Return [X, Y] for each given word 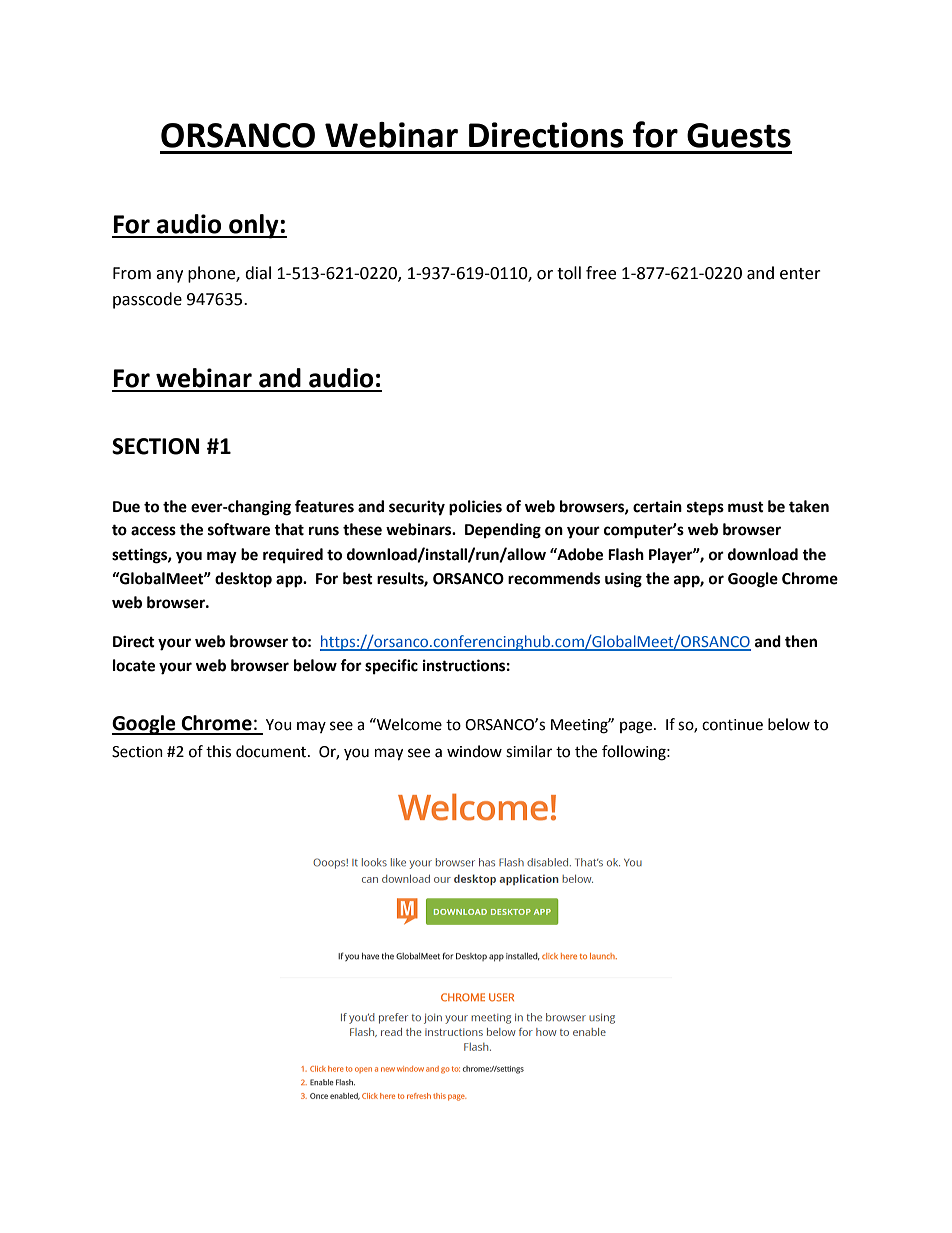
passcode [147, 300]
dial [258, 273]
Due [126, 507]
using [623, 580]
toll [569, 273]
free [601, 273]
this [218, 751]
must [746, 507]
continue [732, 725]
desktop [243, 580]
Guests [739, 135]
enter [800, 274]
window [474, 751]
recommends [554, 578]
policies [475, 508]
